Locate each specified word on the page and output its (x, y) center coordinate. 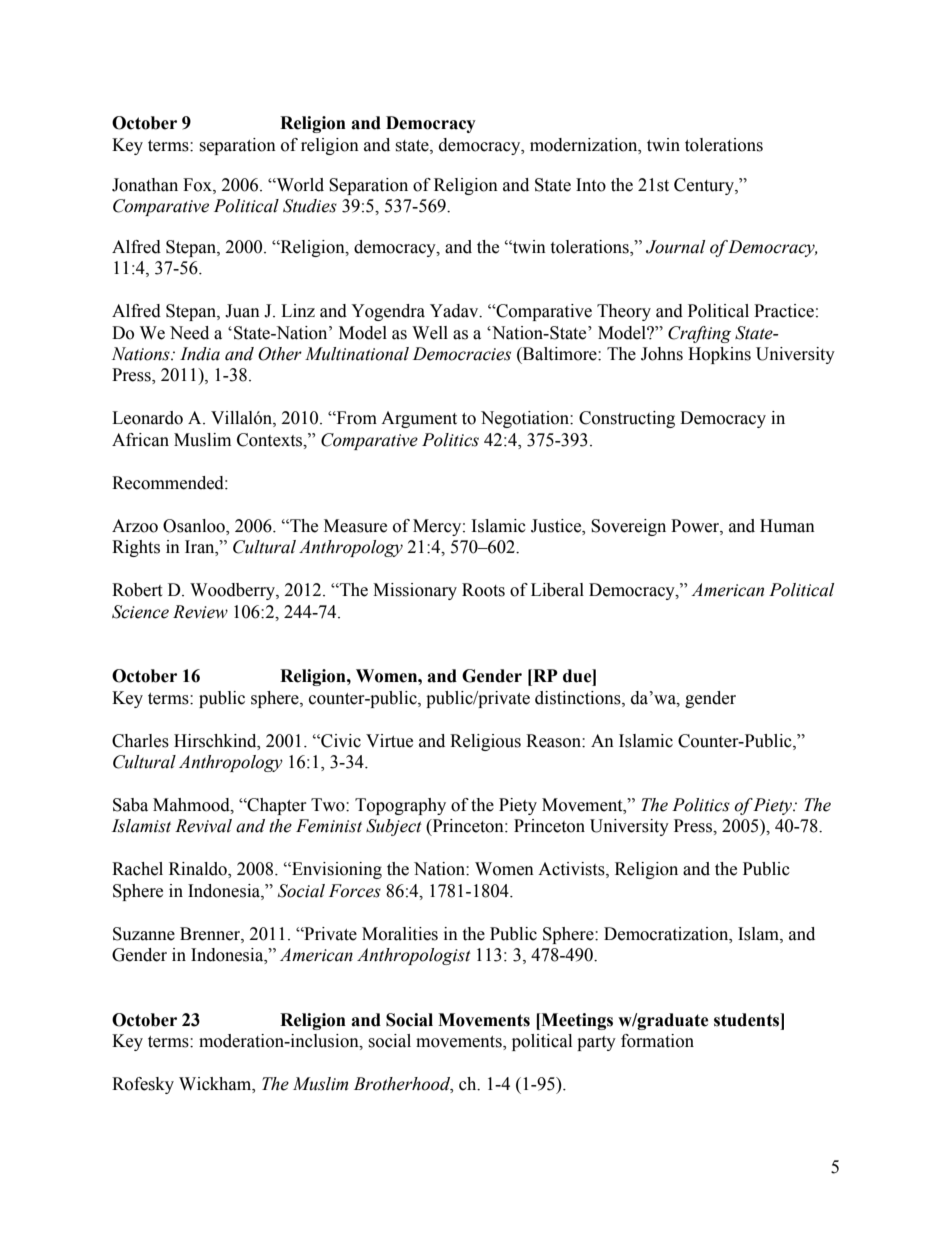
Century (705, 186)
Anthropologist (414, 956)
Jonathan (145, 185)
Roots (483, 590)
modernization (585, 145)
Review (200, 612)
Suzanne (144, 934)
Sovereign (628, 527)
